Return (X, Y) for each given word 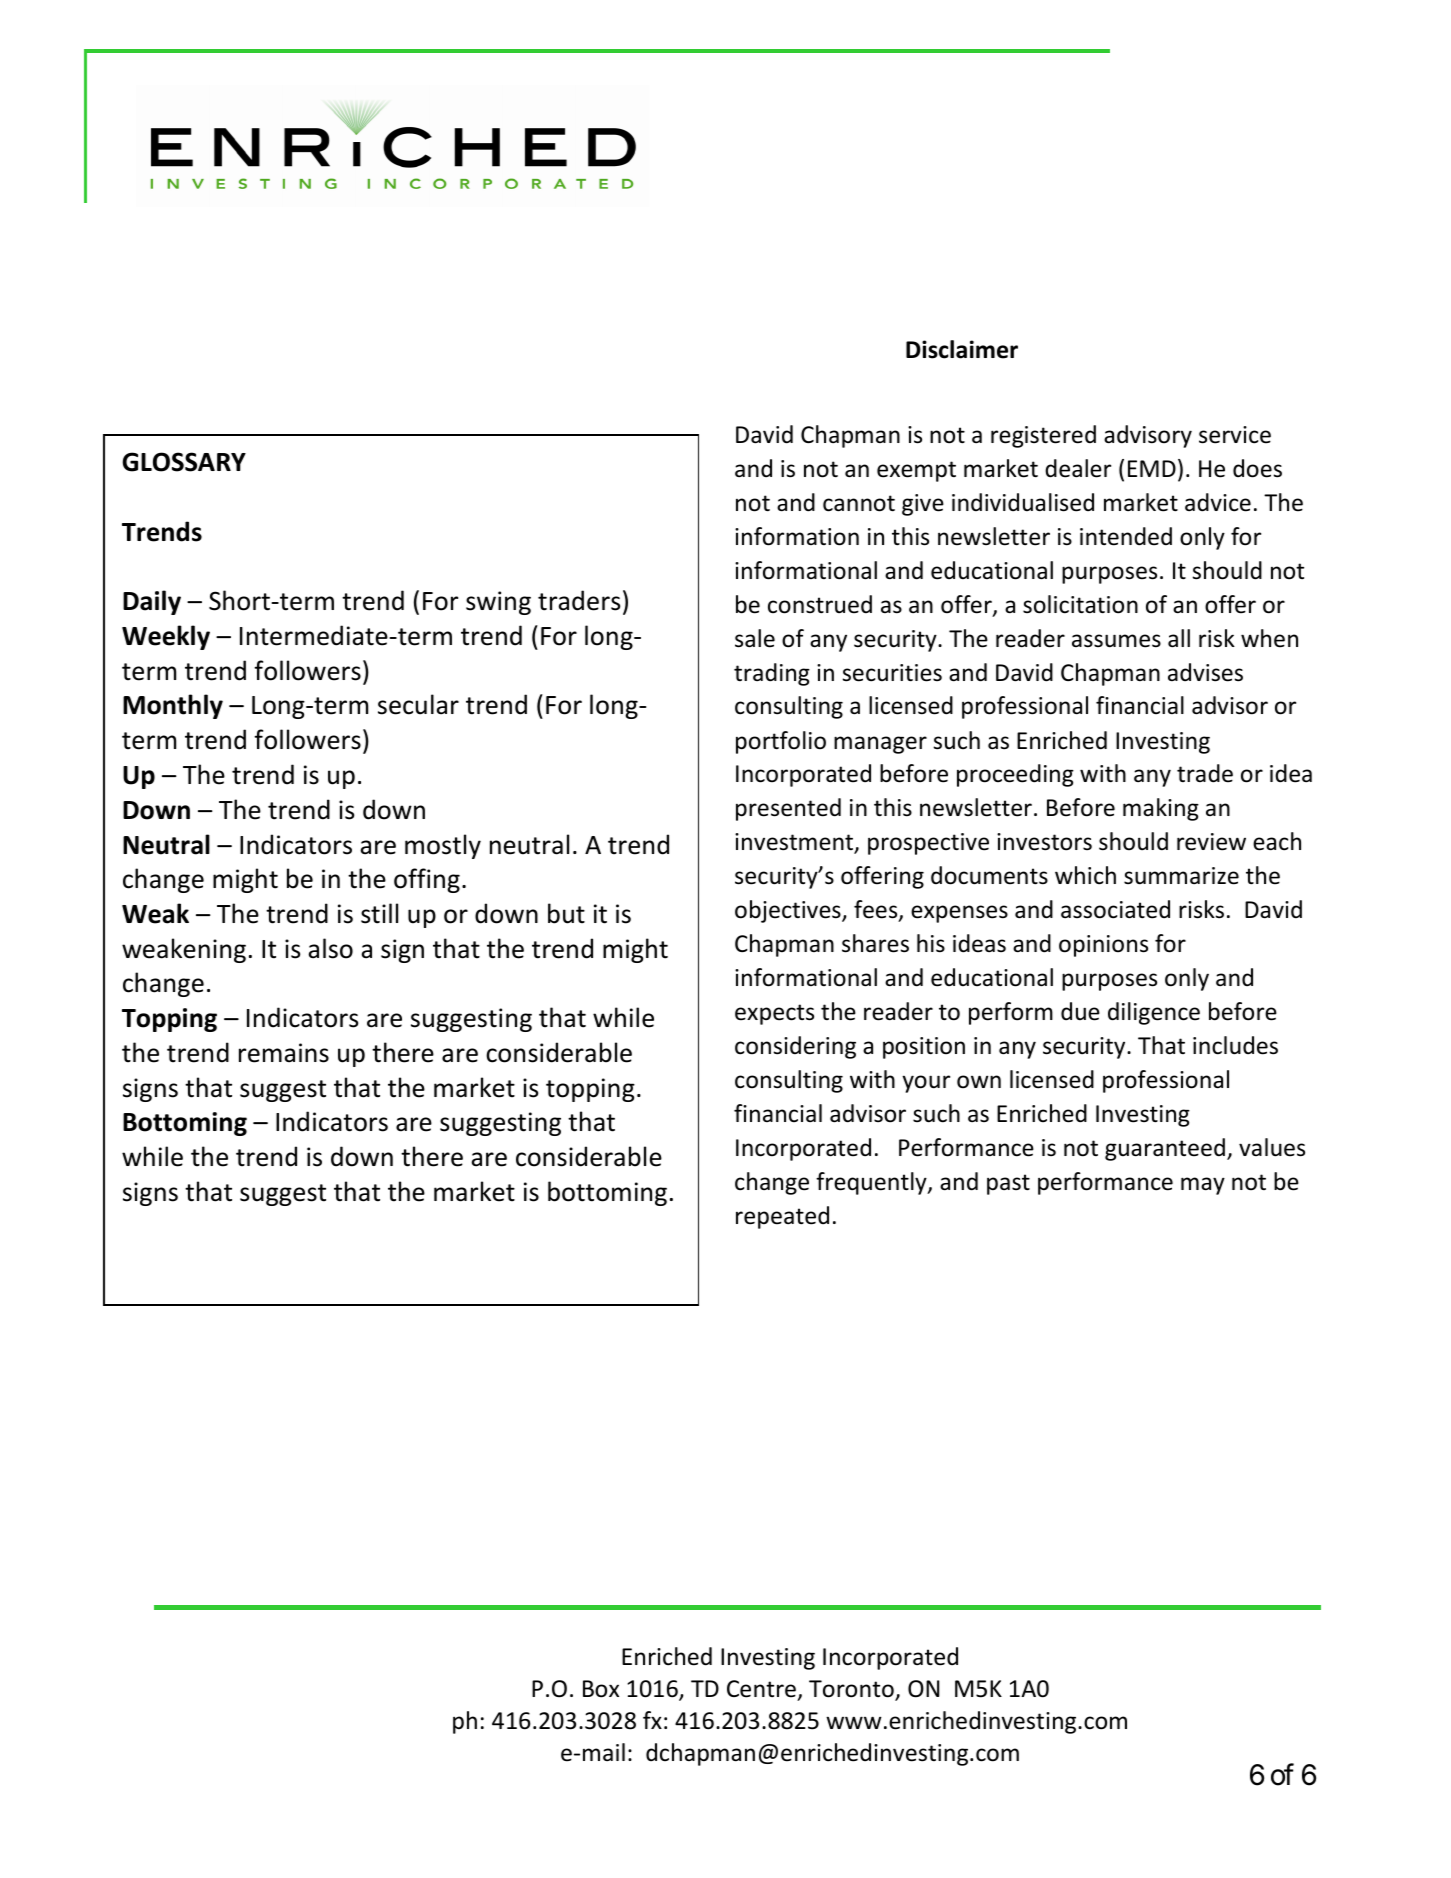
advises (1205, 672)
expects (774, 1014)
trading (772, 674)
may (1203, 1186)
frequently (872, 1183)
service (1235, 435)
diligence (1154, 1013)
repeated (782, 1217)
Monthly (173, 706)
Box (601, 1689)
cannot (859, 503)
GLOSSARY (184, 462)
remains (284, 1053)
